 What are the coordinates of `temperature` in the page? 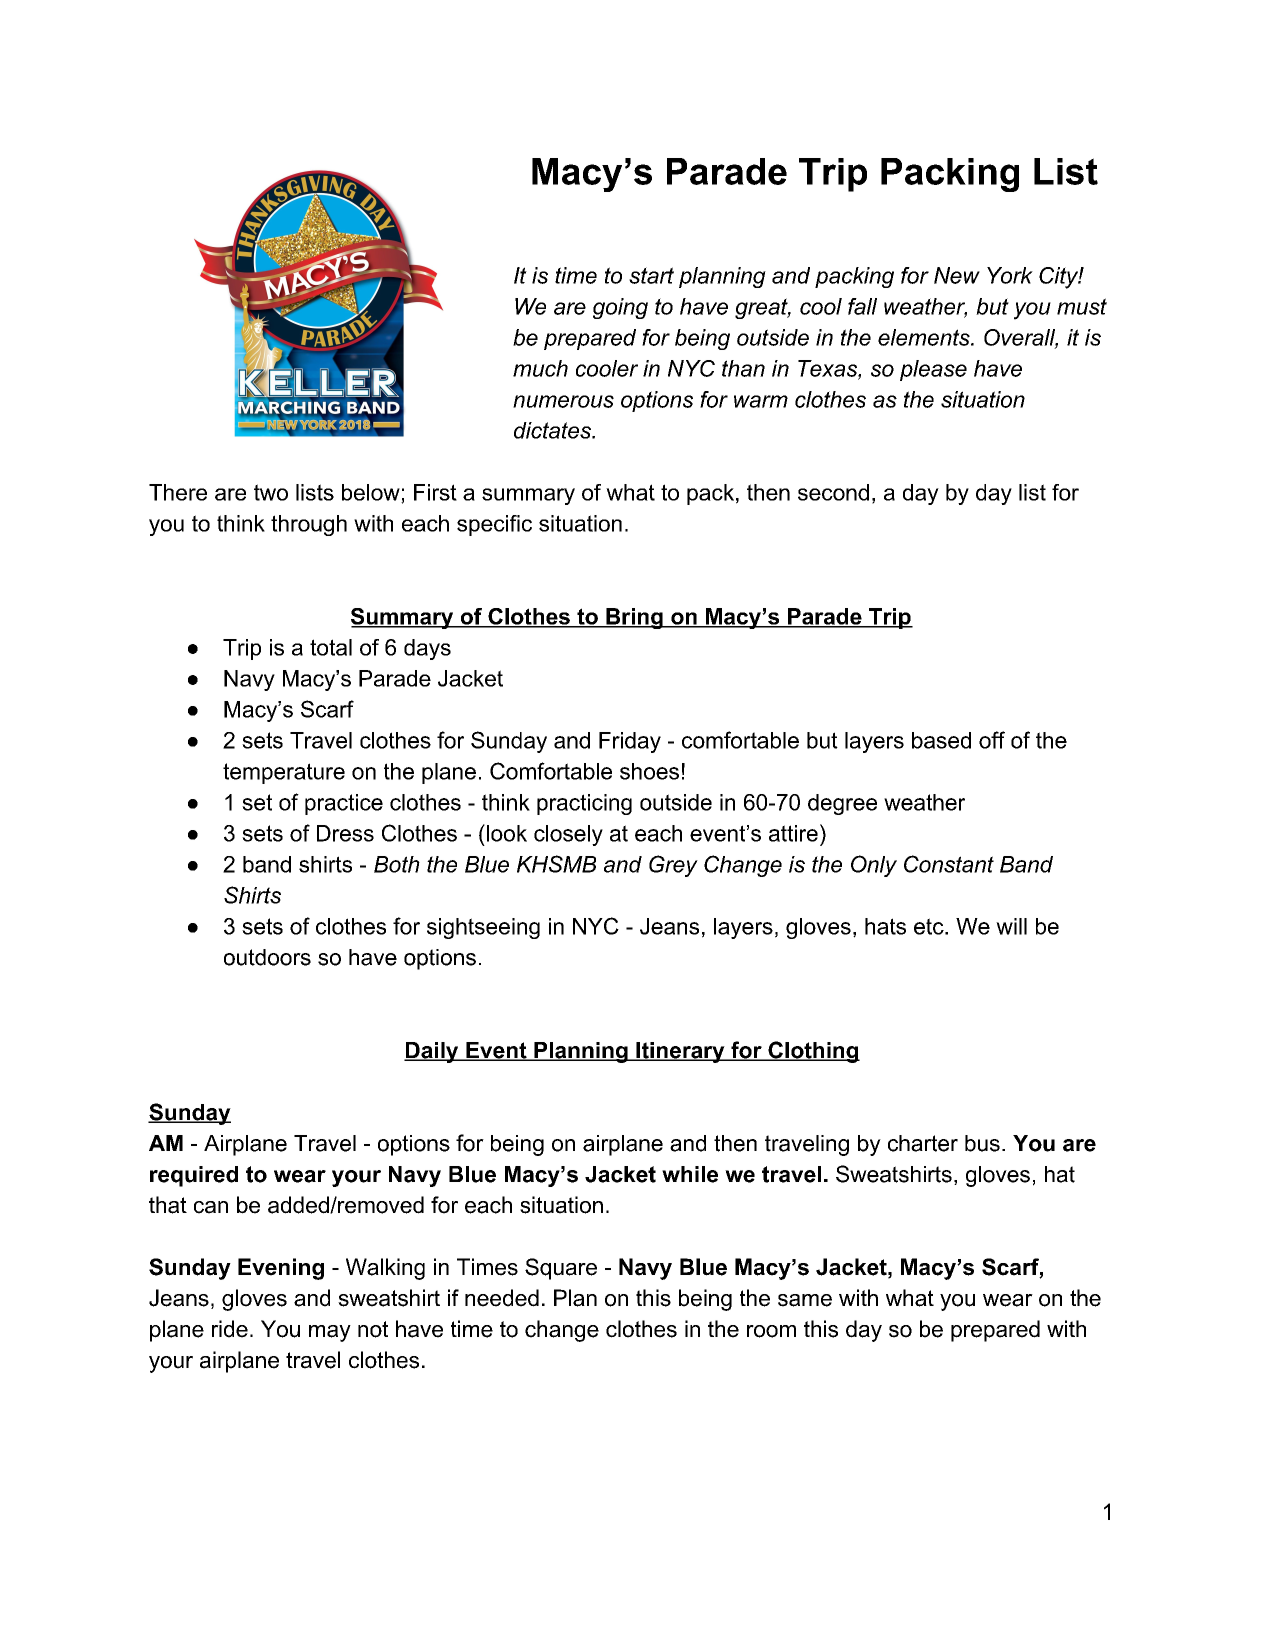 It's located at (284, 773).
